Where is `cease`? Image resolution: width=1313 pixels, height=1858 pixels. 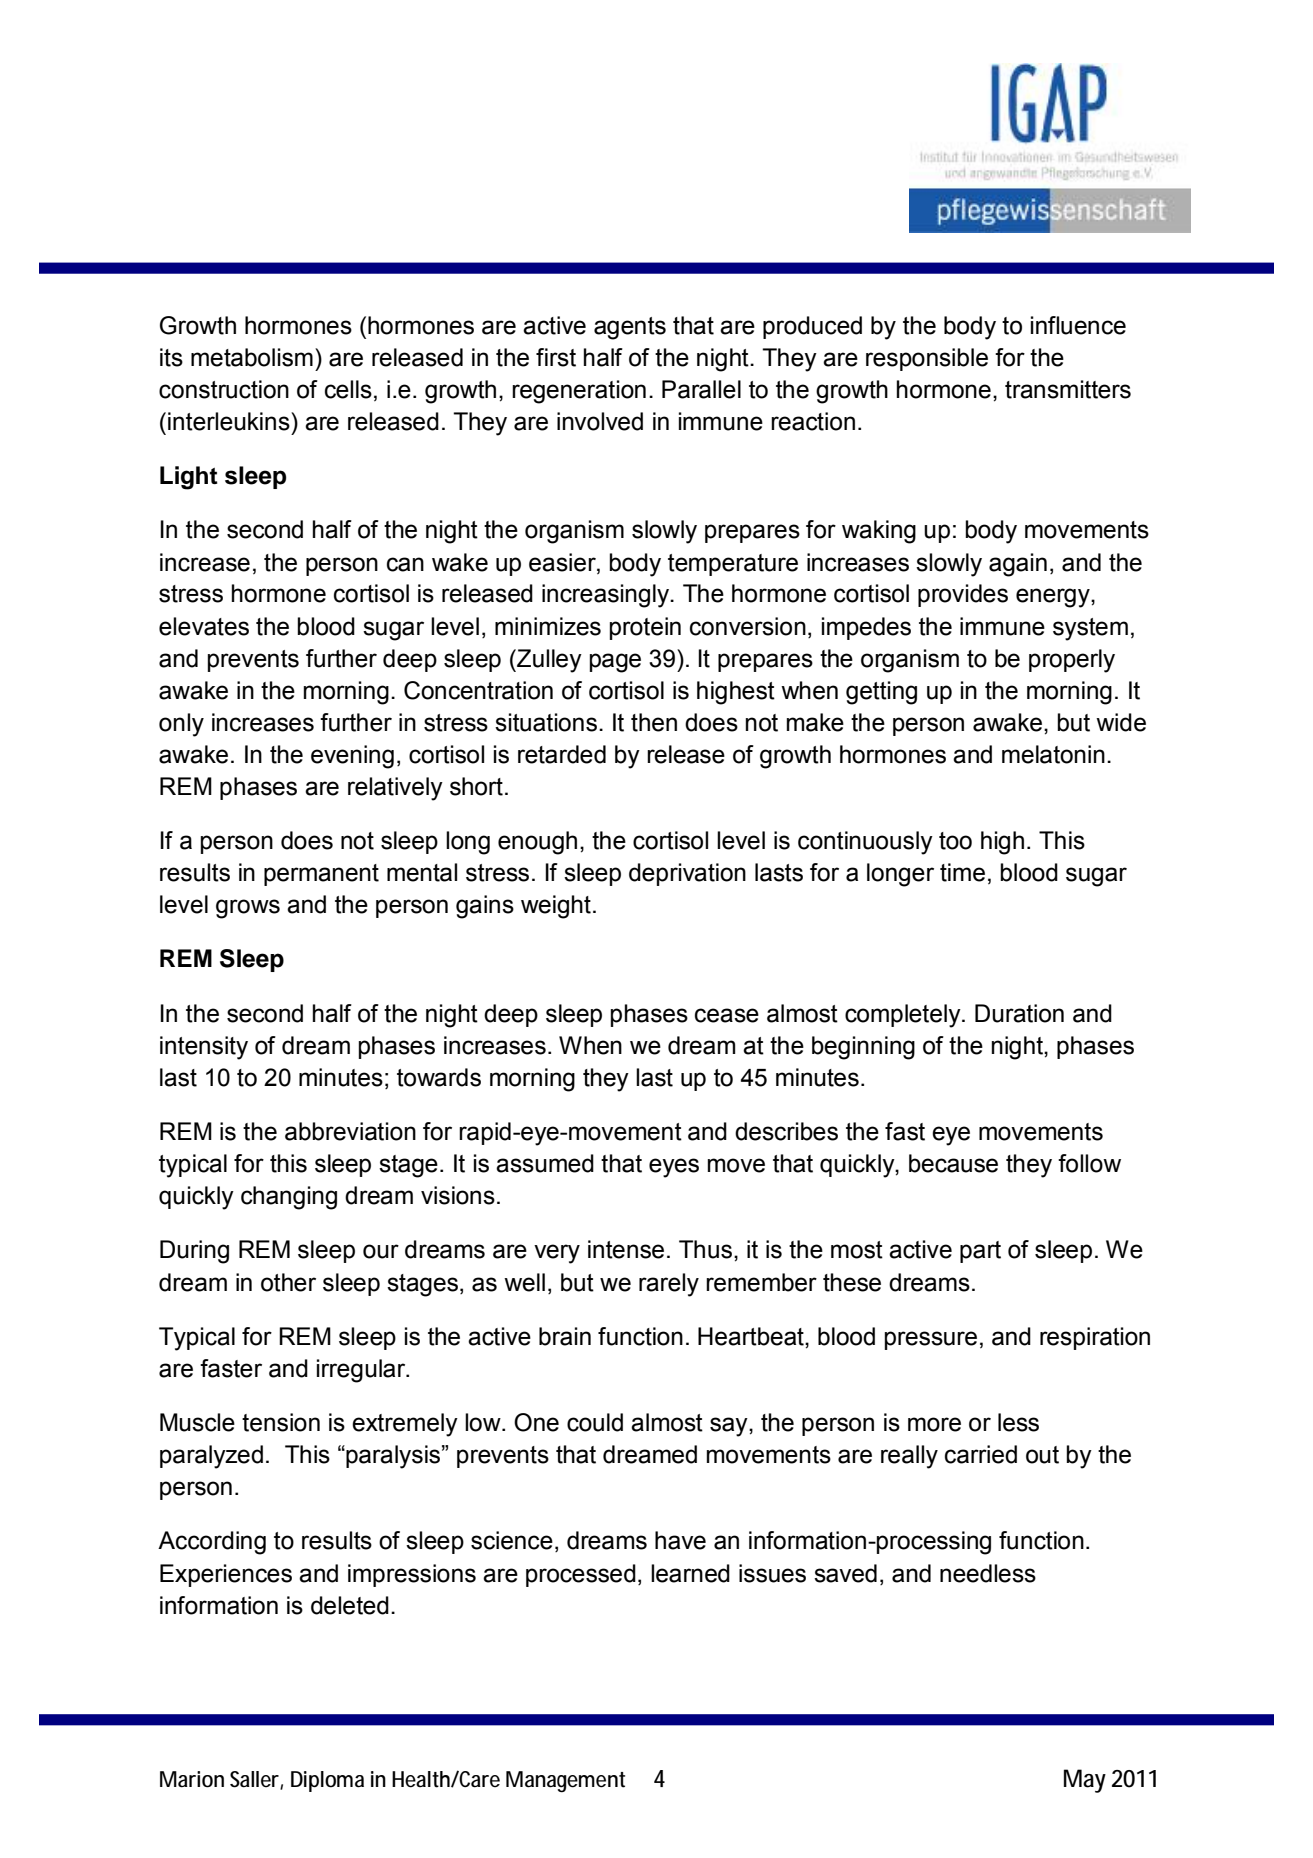
cease is located at coordinates (727, 1015).
